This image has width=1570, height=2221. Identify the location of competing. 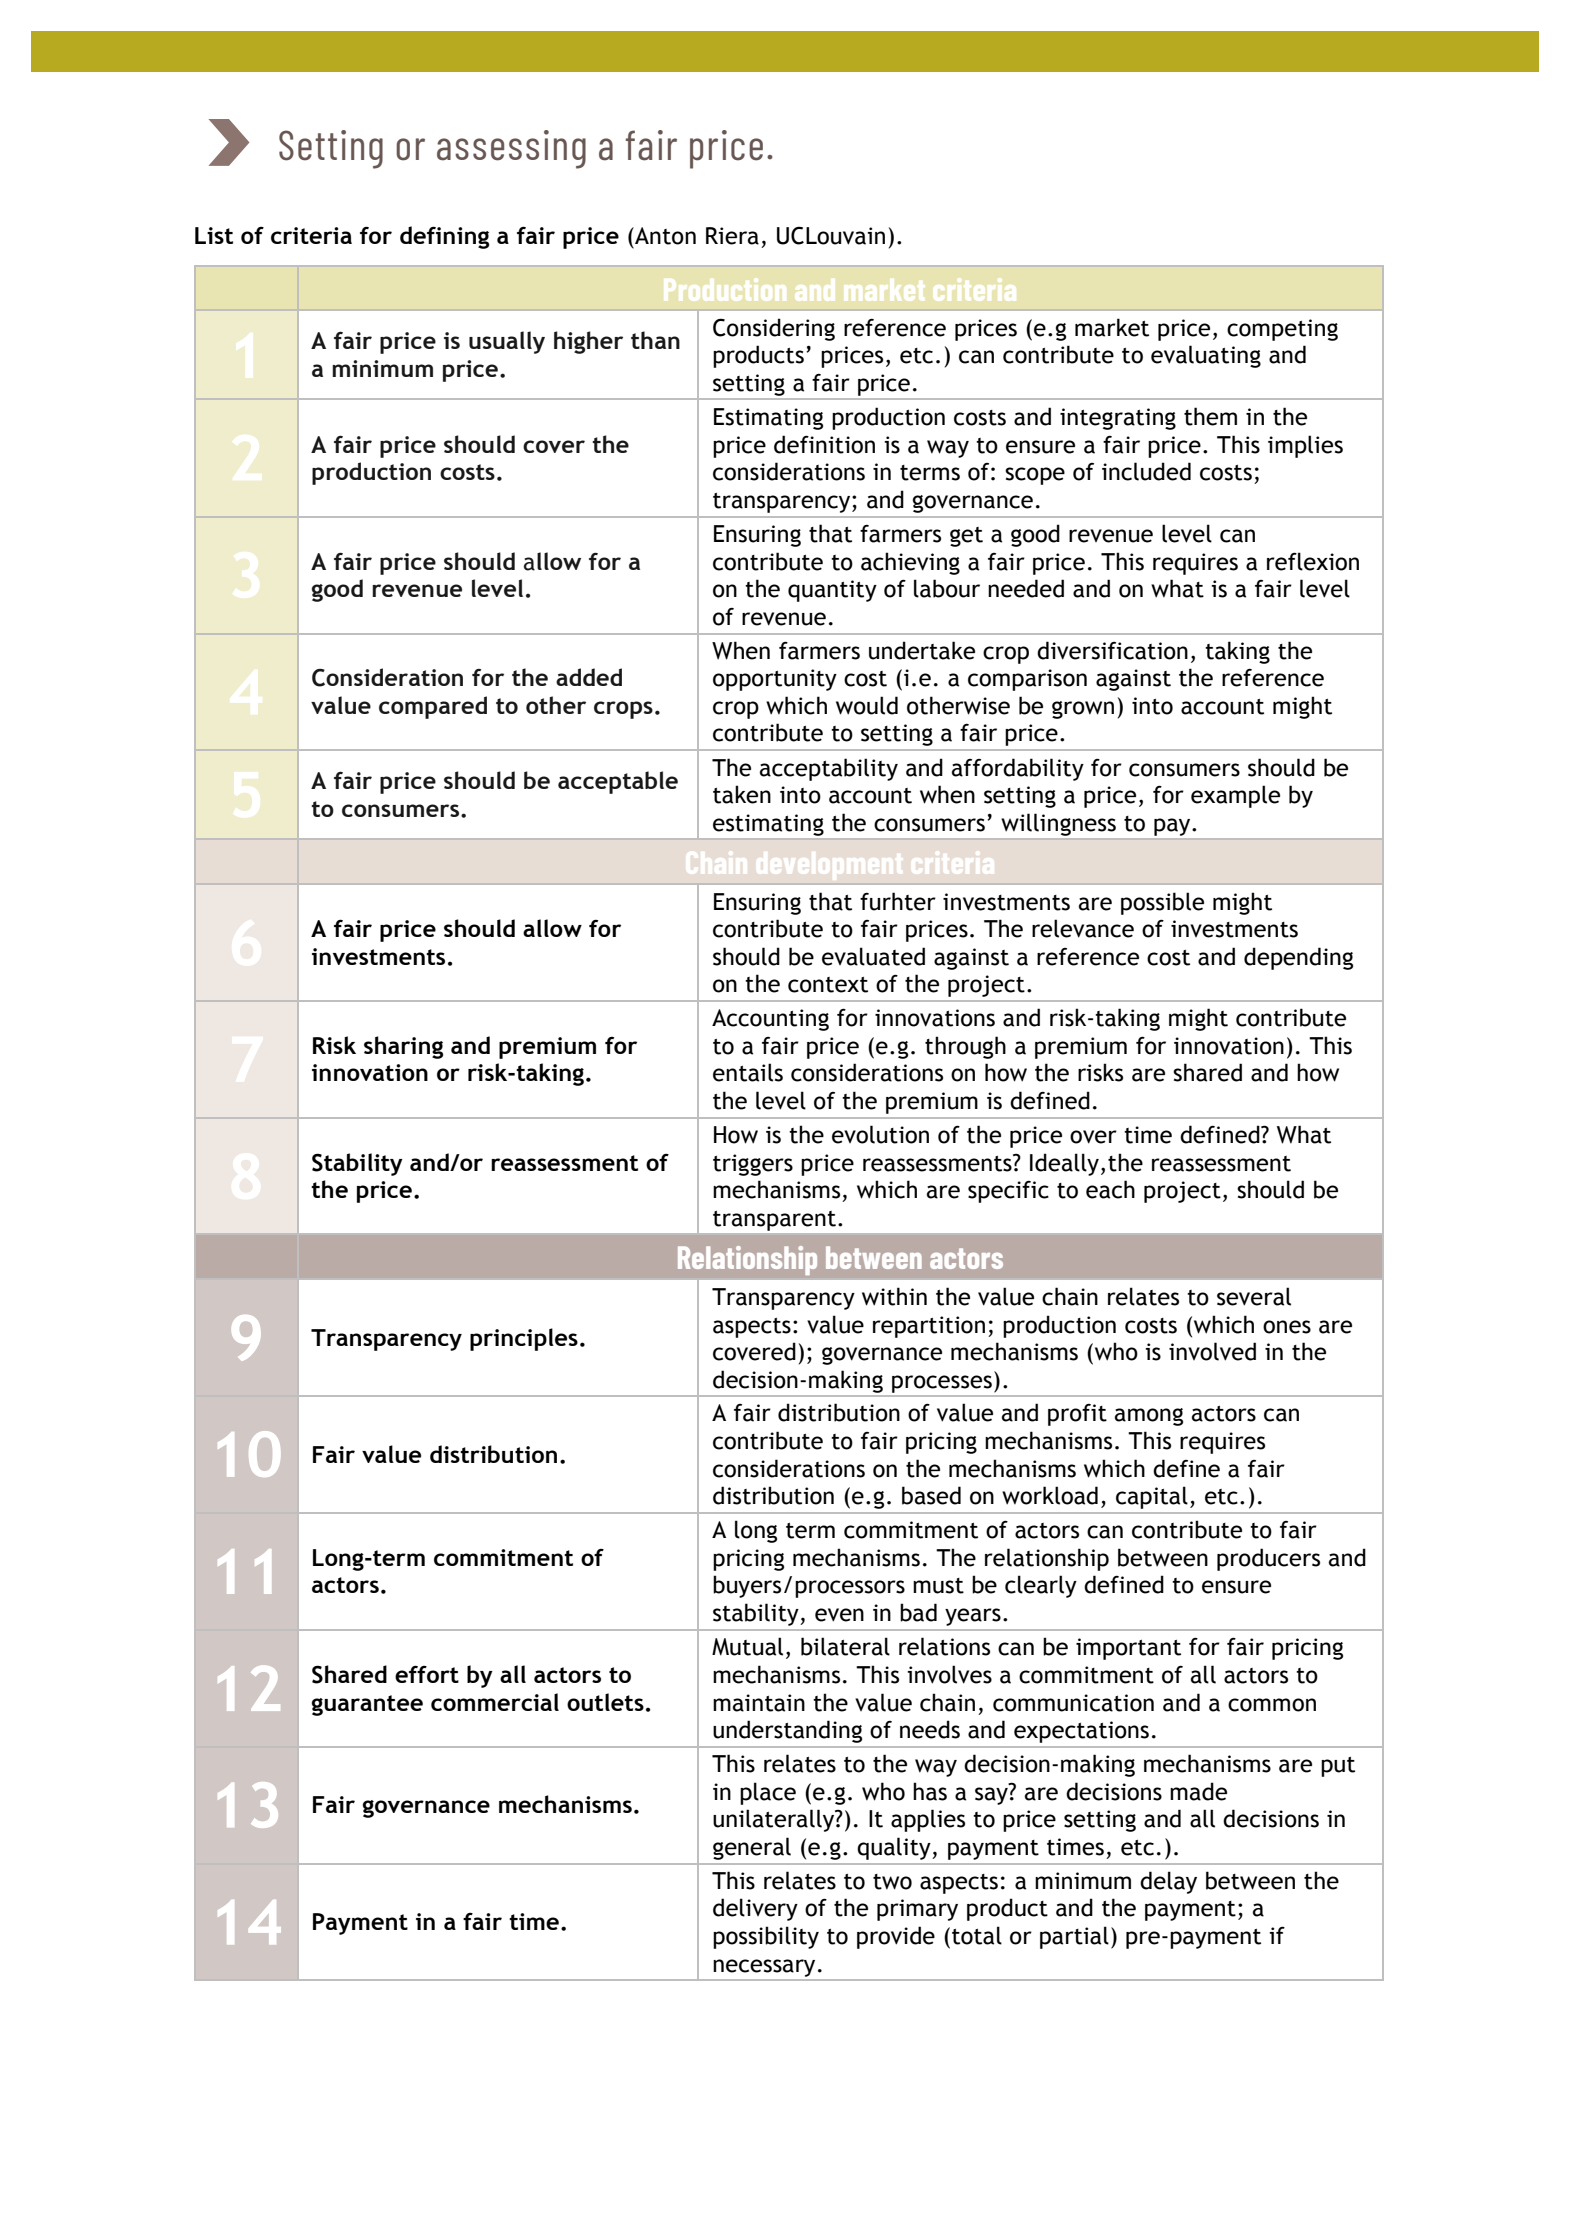
(1282, 330).
